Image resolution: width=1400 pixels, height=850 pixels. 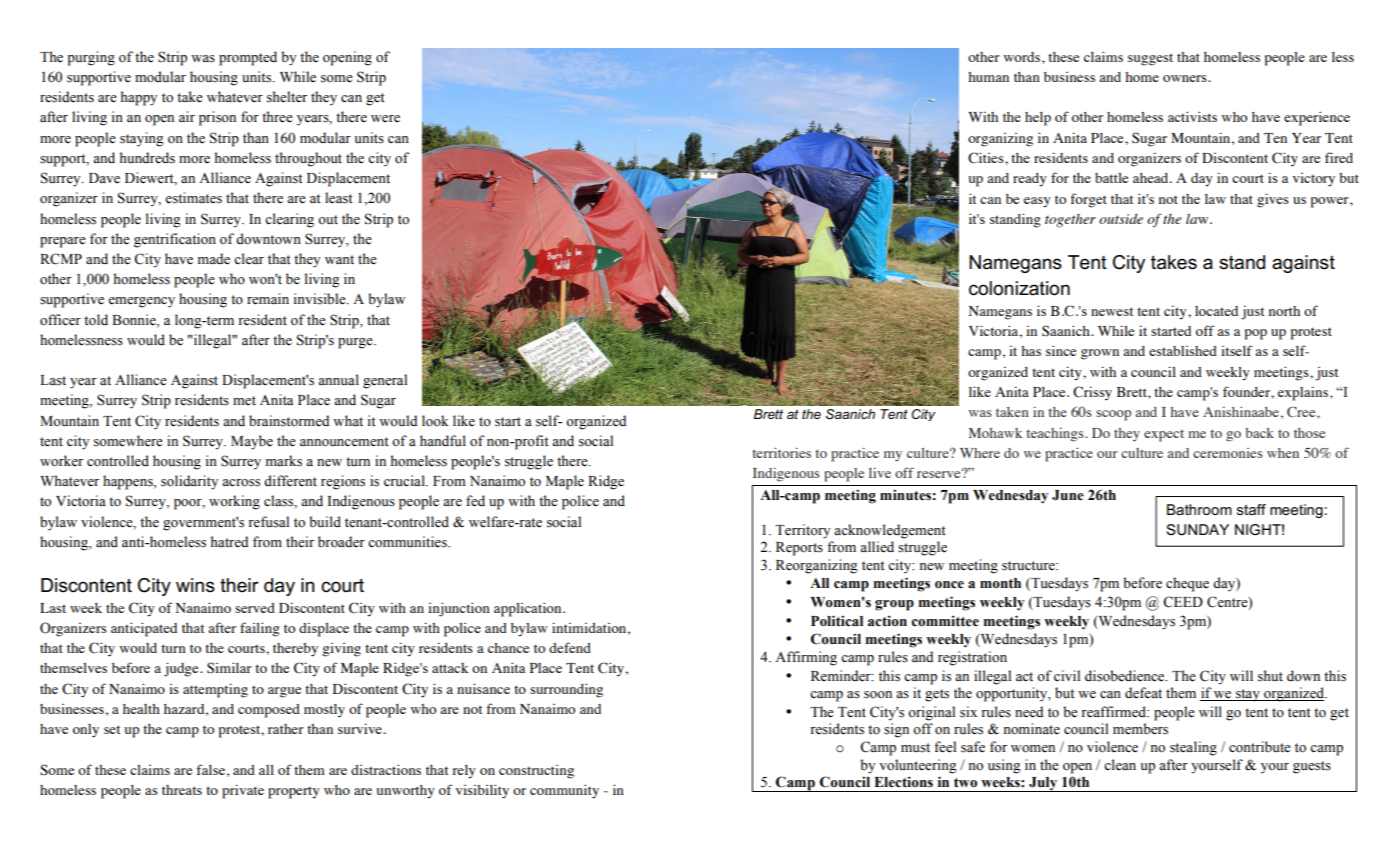 What do you see at coordinates (210, 769) in the screenshot?
I see `false` at bounding box center [210, 769].
